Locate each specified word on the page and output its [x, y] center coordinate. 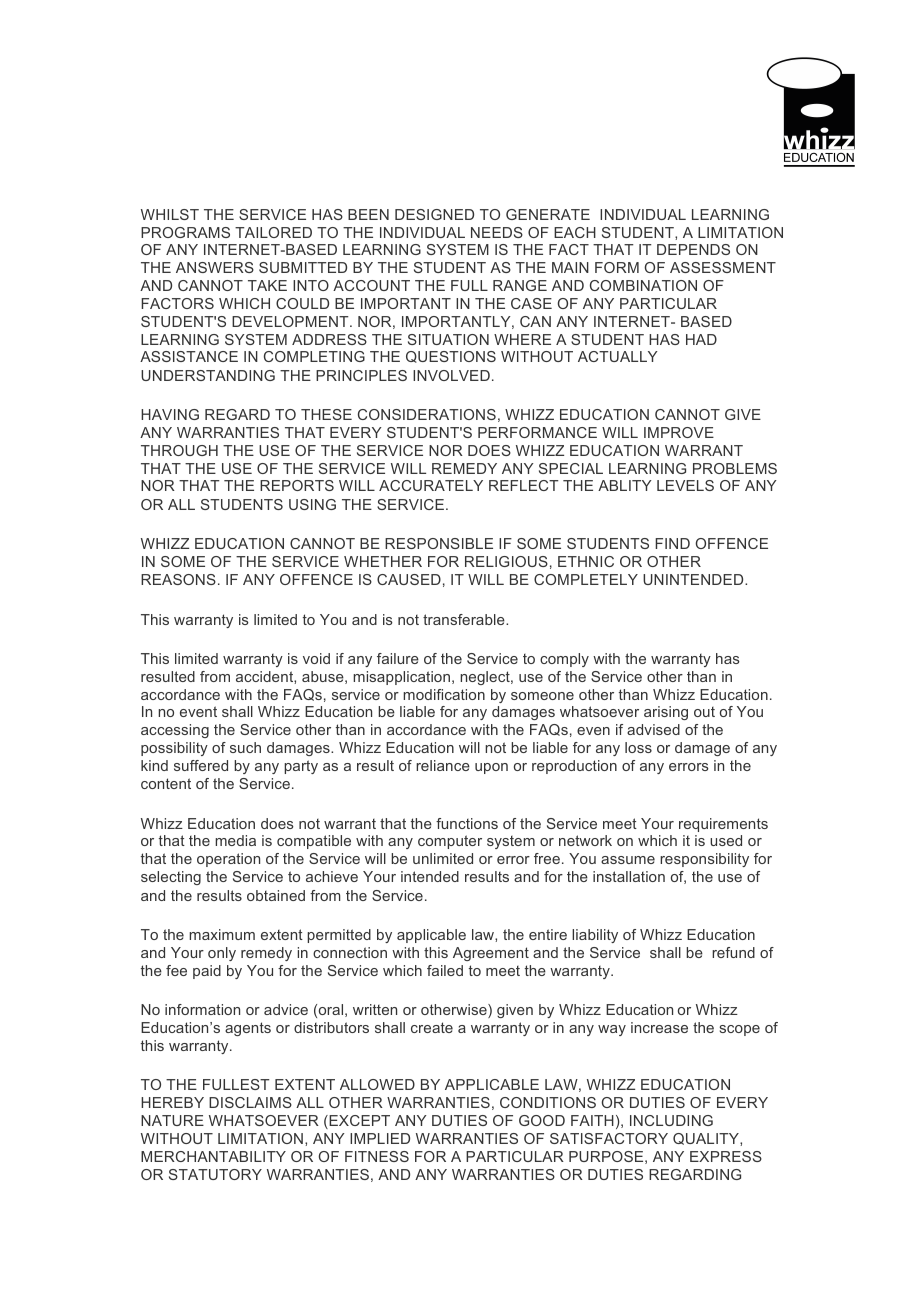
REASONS [178, 579]
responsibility [704, 860]
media [235, 840]
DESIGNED [434, 214]
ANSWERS [215, 267]
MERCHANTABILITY [213, 1156]
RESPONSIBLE [439, 543]
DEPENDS [693, 249]
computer [450, 842]
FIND [672, 543]
